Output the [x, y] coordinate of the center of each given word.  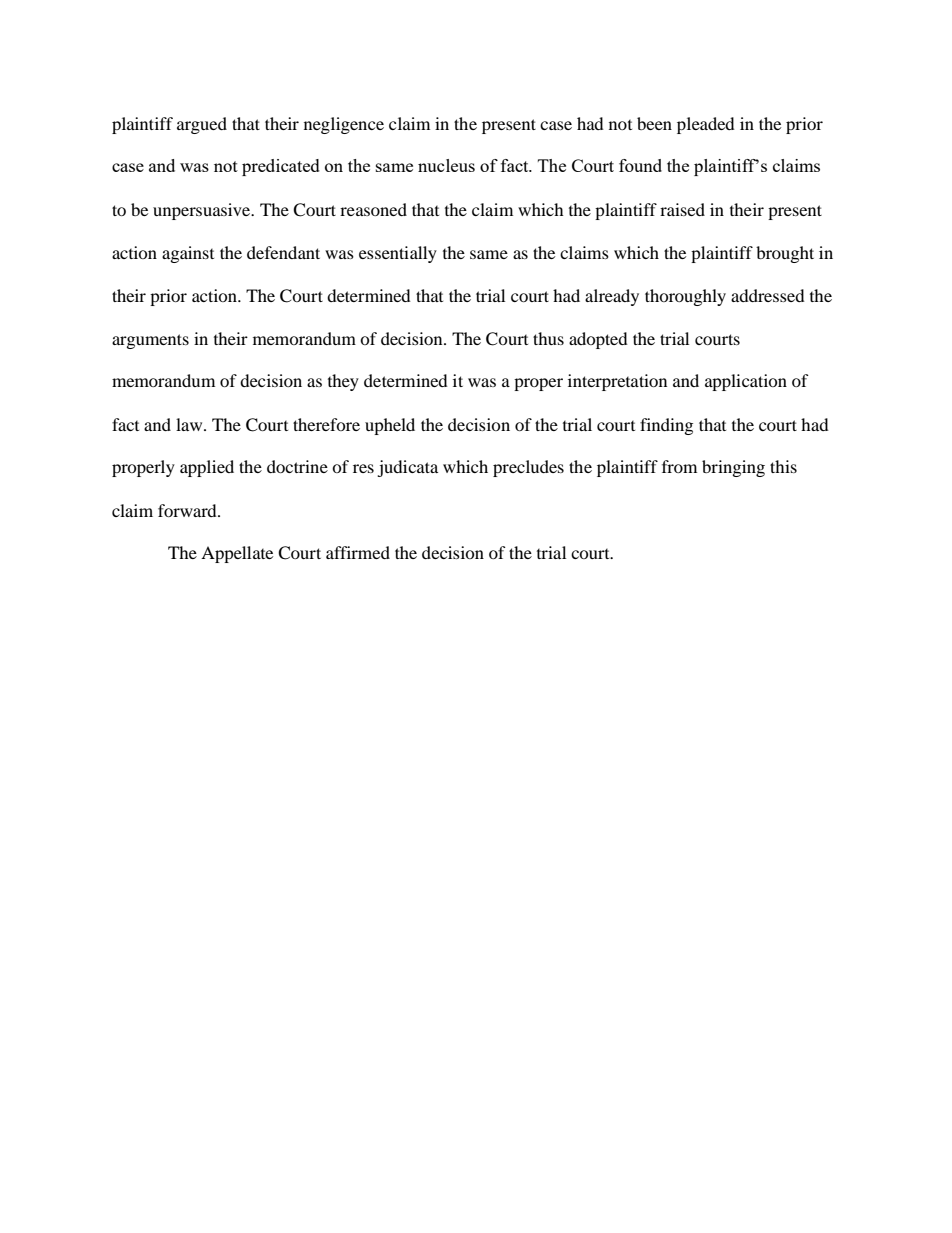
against [188, 254]
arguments [150, 341]
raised [682, 209]
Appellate [237, 554]
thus [548, 338]
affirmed [358, 552]
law [190, 424]
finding [666, 426]
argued [202, 125]
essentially [398, 254]
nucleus [446, 165]
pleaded [706, 125]
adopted [598, 340]
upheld [390, 426]
